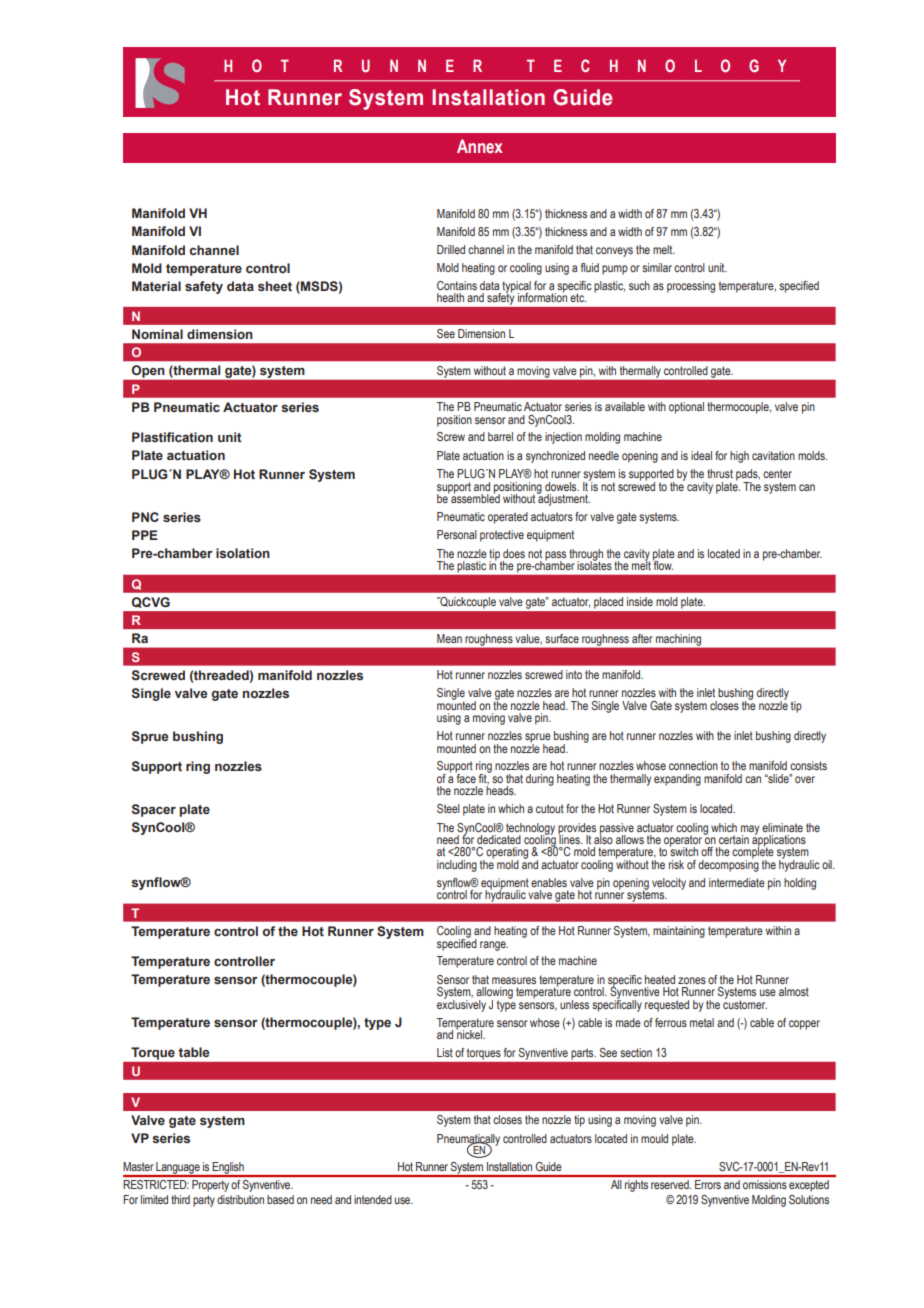  I want to click on Spacer, so click(154, 810).
